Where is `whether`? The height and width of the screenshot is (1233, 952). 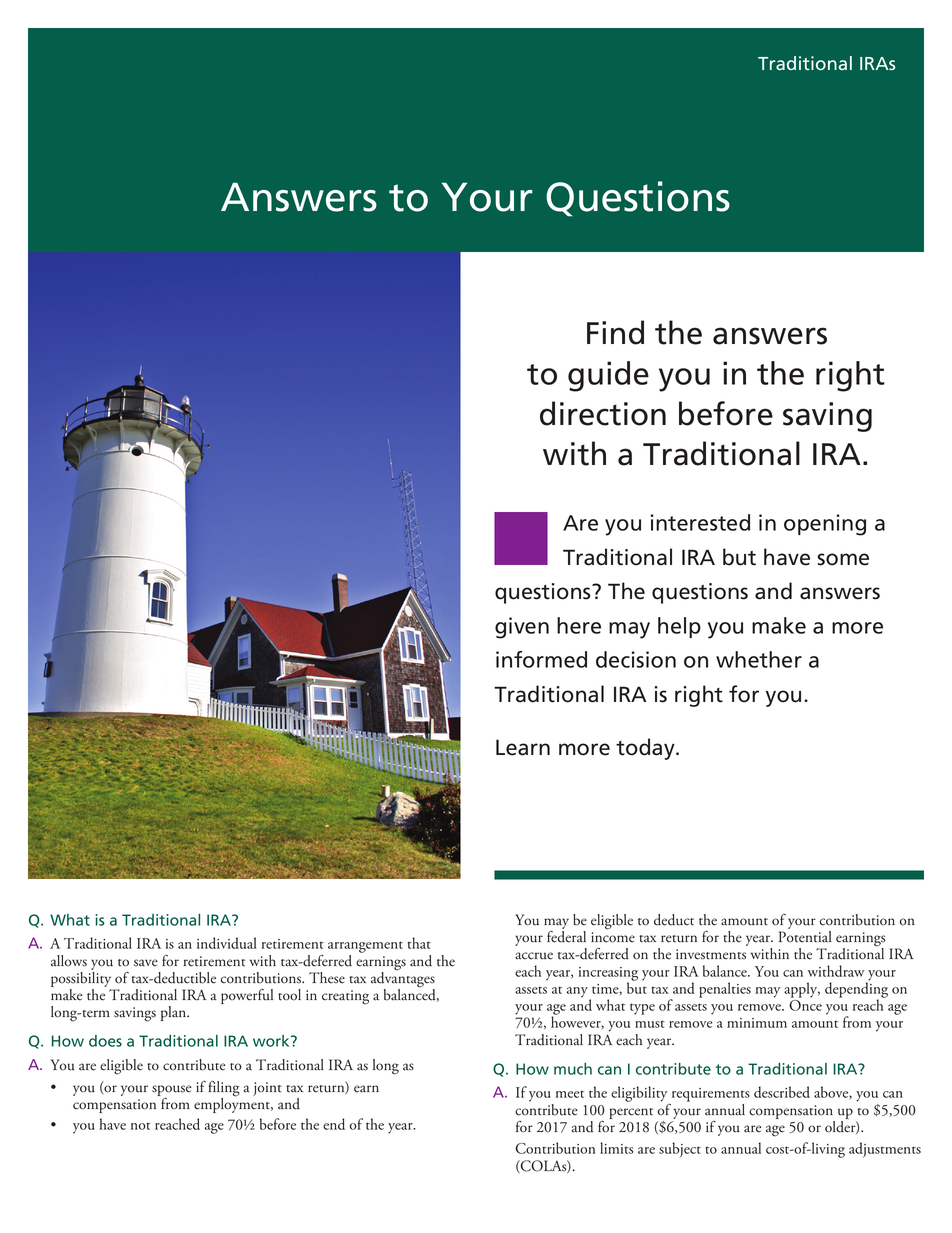 whether is located at coordinates (759, 659).
